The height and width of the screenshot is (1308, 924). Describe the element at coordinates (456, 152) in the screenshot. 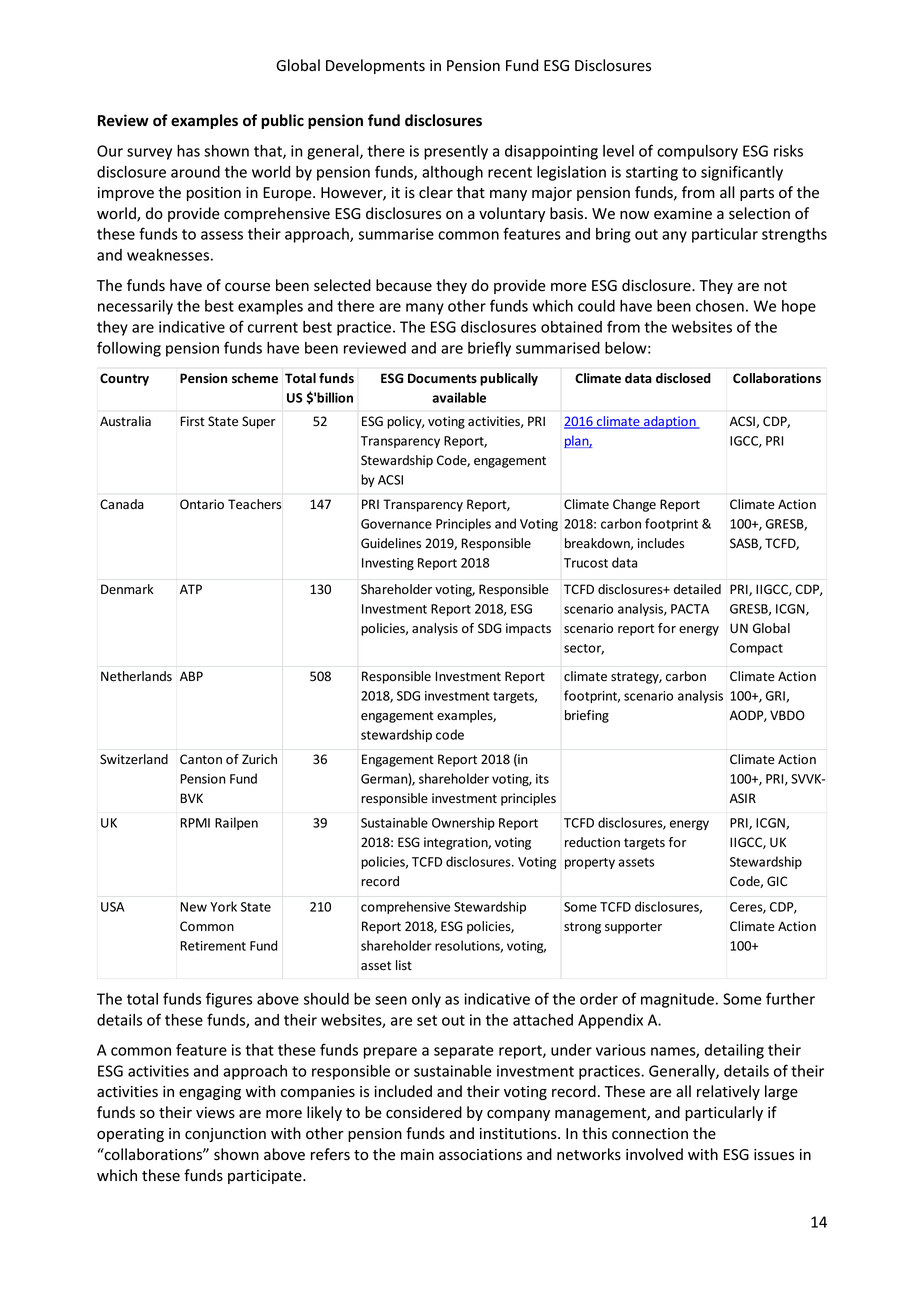

I see `presently` at that location.
